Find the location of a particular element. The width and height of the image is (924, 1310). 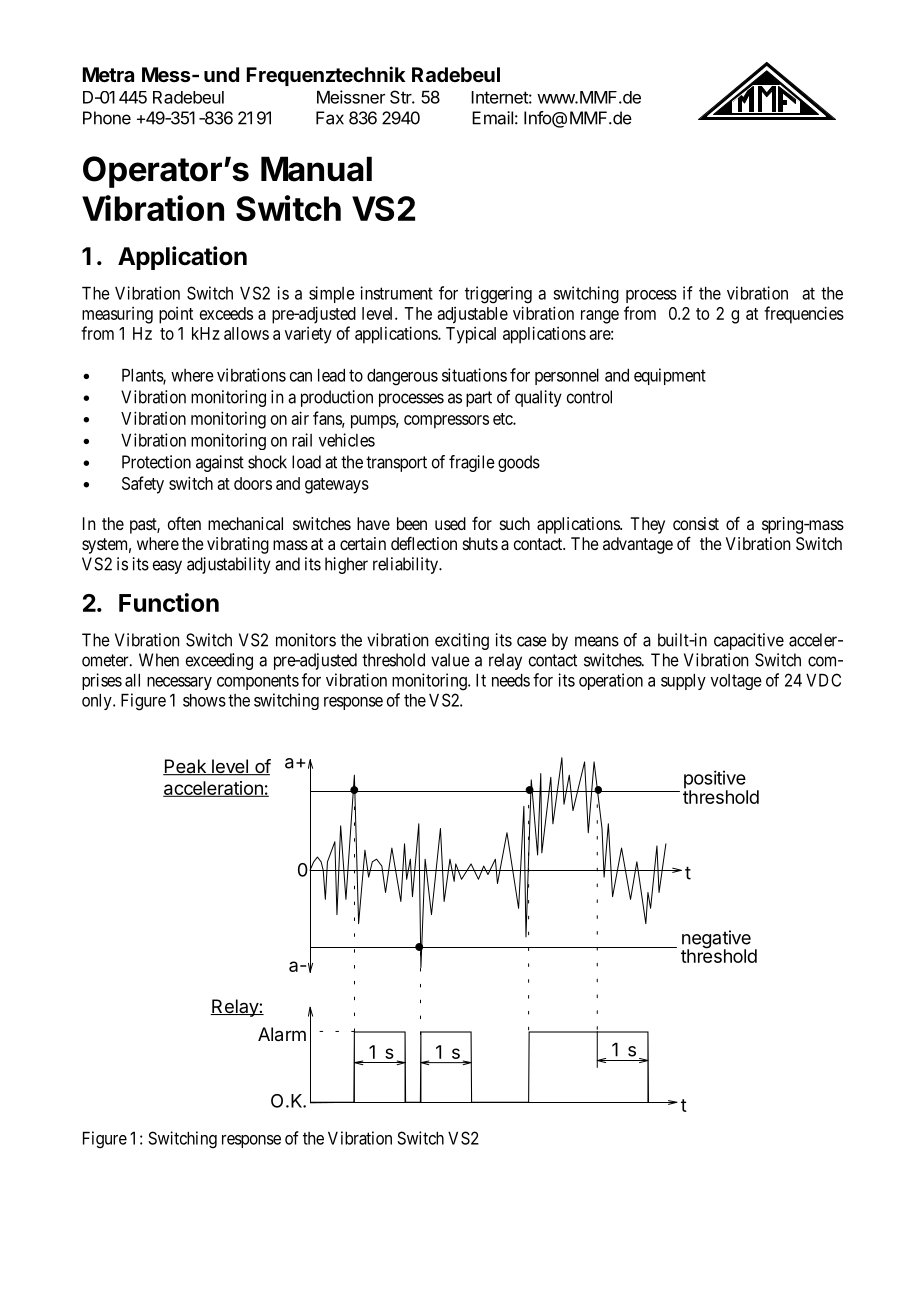

Email is located at coordinates (492, 118).
